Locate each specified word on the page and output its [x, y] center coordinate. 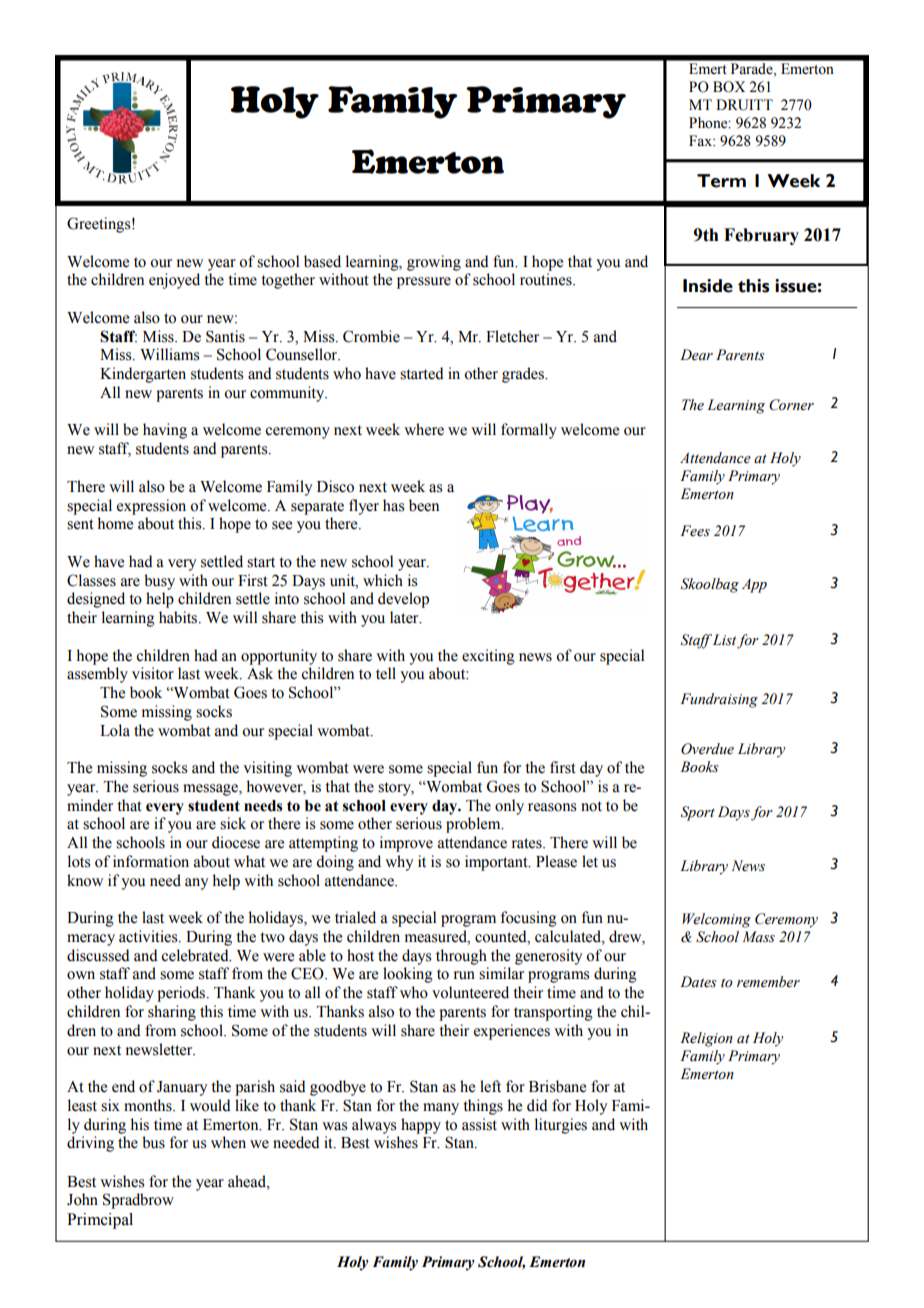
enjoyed [174, 281]
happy [421, 1126]
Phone [709, 123]
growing [434, 263]
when [228, 1142]
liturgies [561, 1126]
